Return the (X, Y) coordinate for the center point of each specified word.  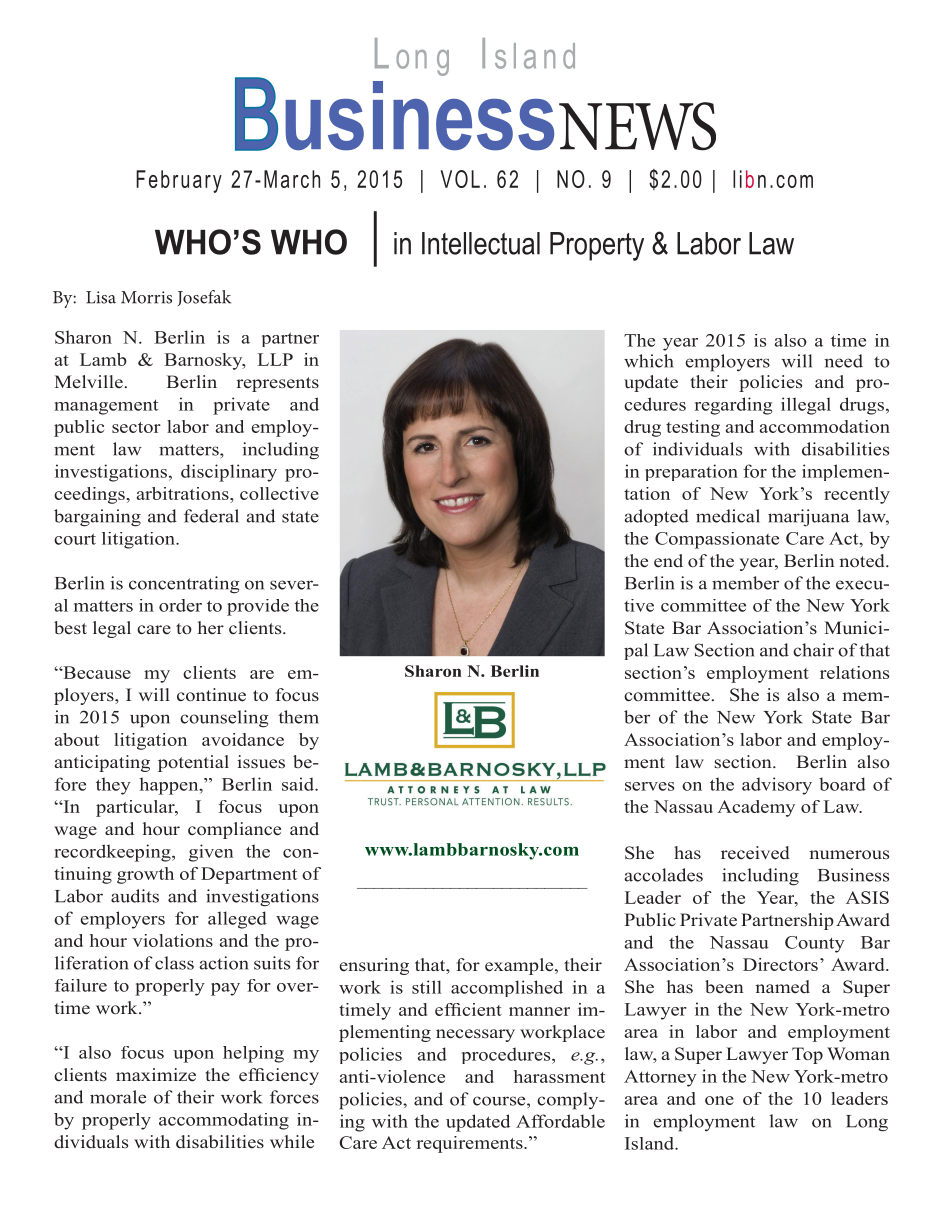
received (755, 853)
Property (597, 246)
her (211, 628)
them (298, 717)
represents (277, 384)
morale (118, 1097)
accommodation (825, 426)
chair (813, 650)
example (520, 966)
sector (136, 427)
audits (135, 896)
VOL (460, 179)
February (179, 181)
